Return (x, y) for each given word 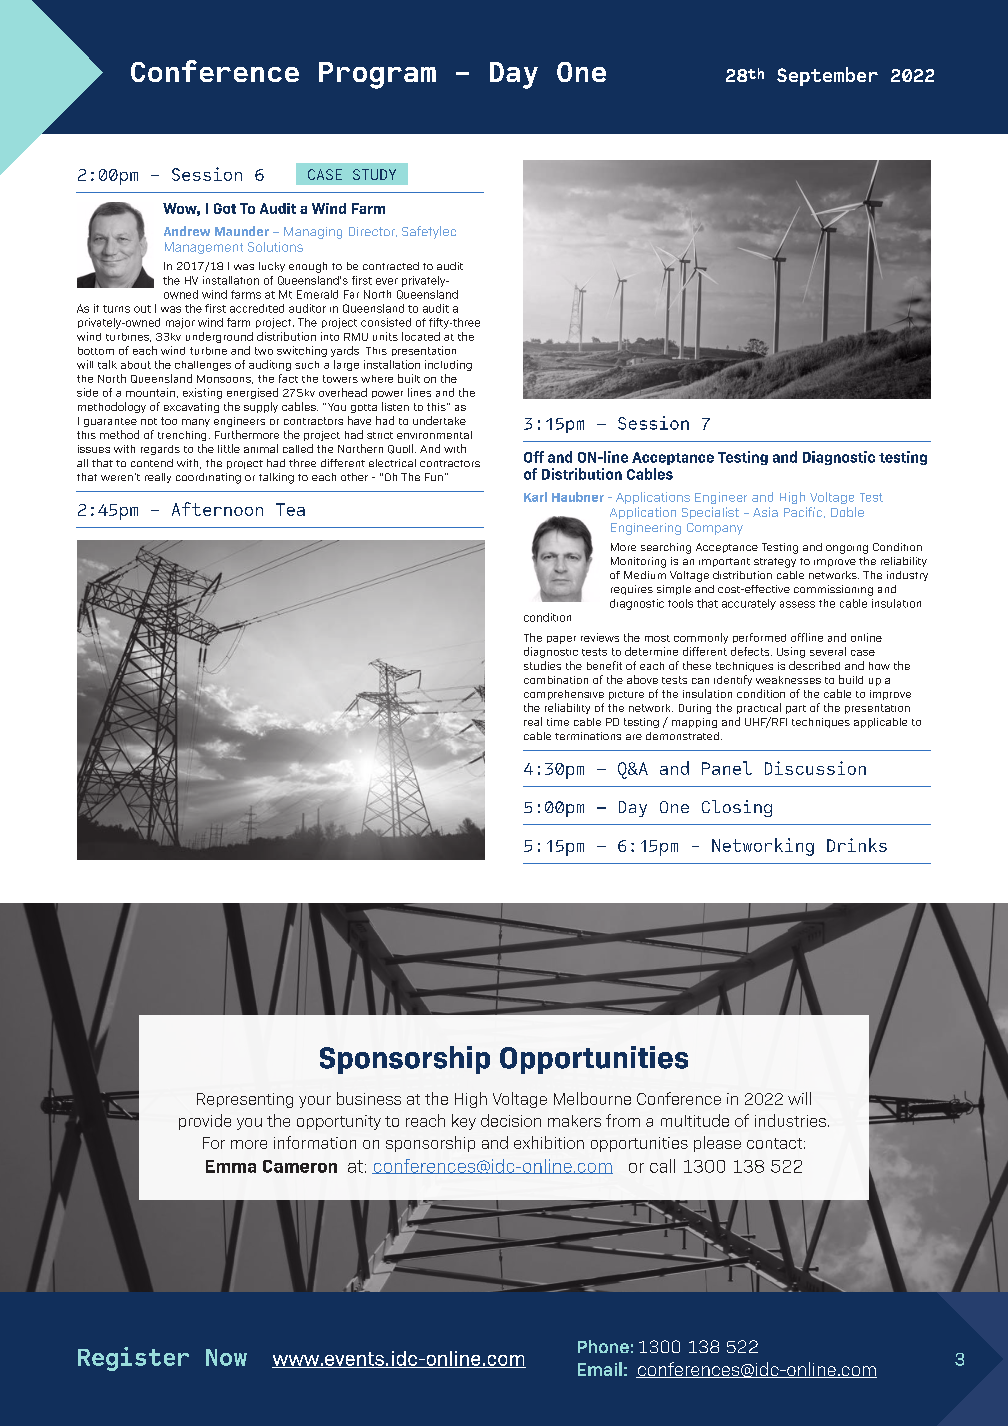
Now (226, 1357)
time (558, 722)
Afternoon (217, 509)
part (796, 709)
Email (600, 1369)
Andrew (187, 231)
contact (774, 1143)
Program (377, 75)
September (827, 76)
